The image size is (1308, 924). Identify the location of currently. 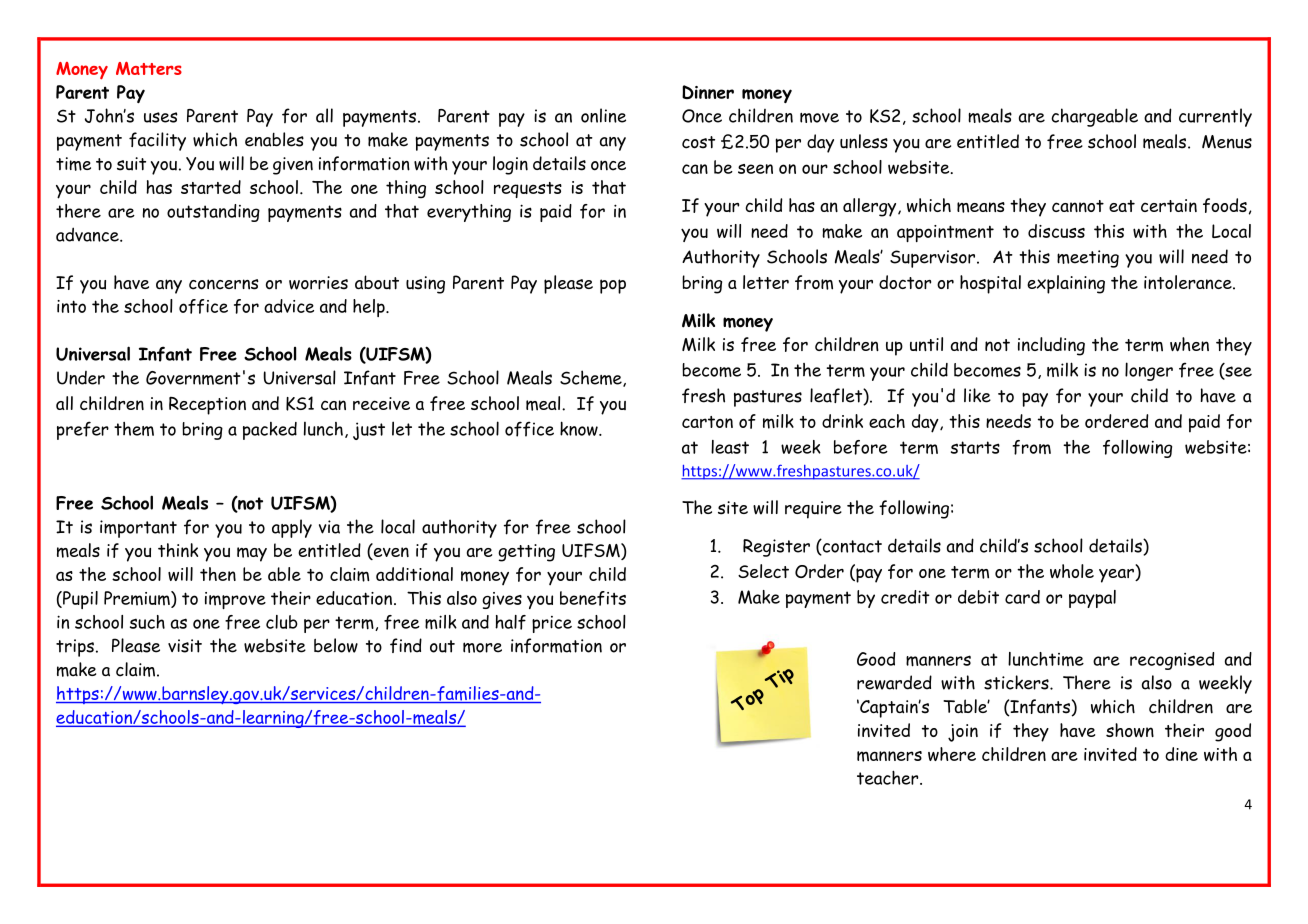
(1215, 117).
